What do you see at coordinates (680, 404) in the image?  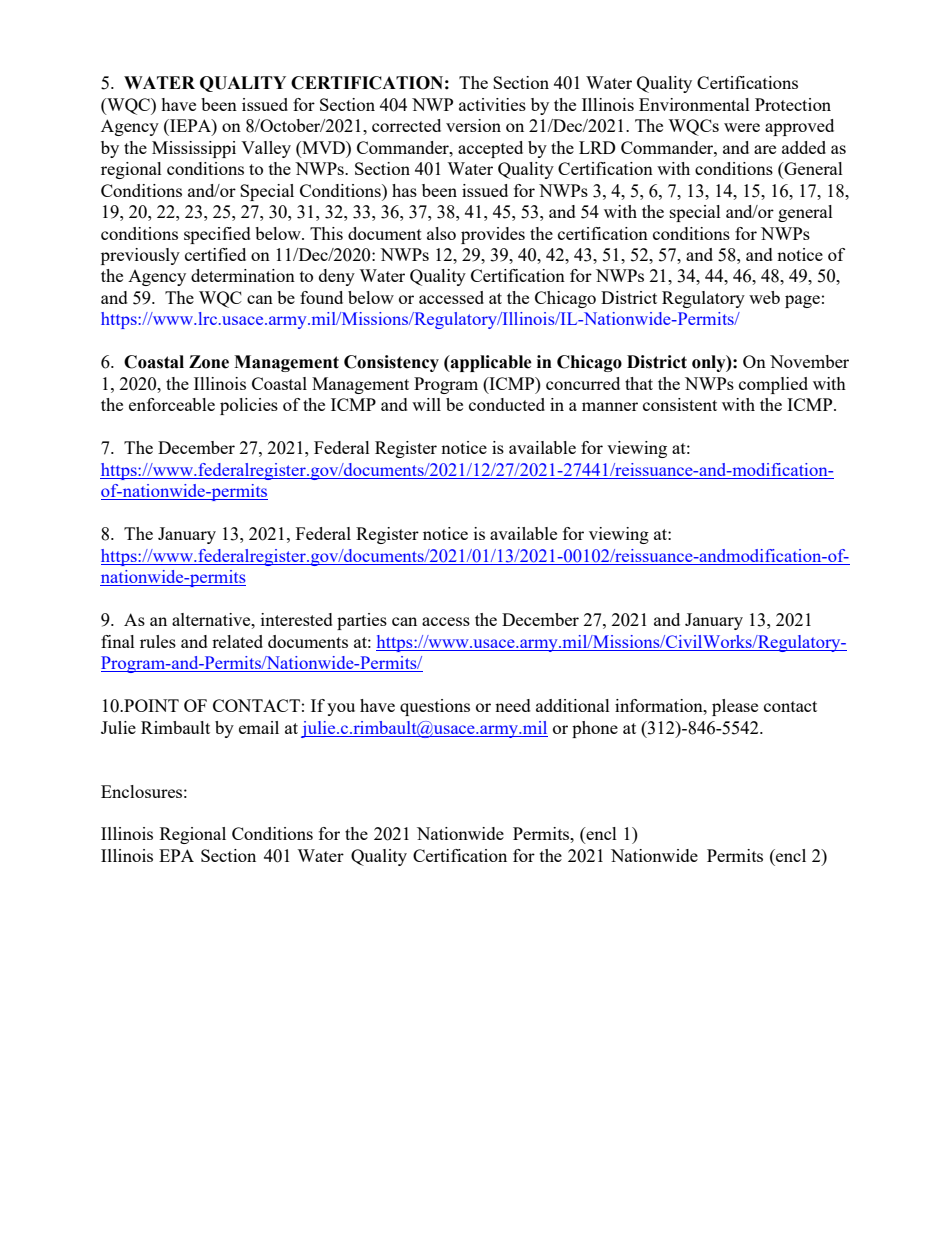 I see `consistent` at bounding box center [680, 404].
